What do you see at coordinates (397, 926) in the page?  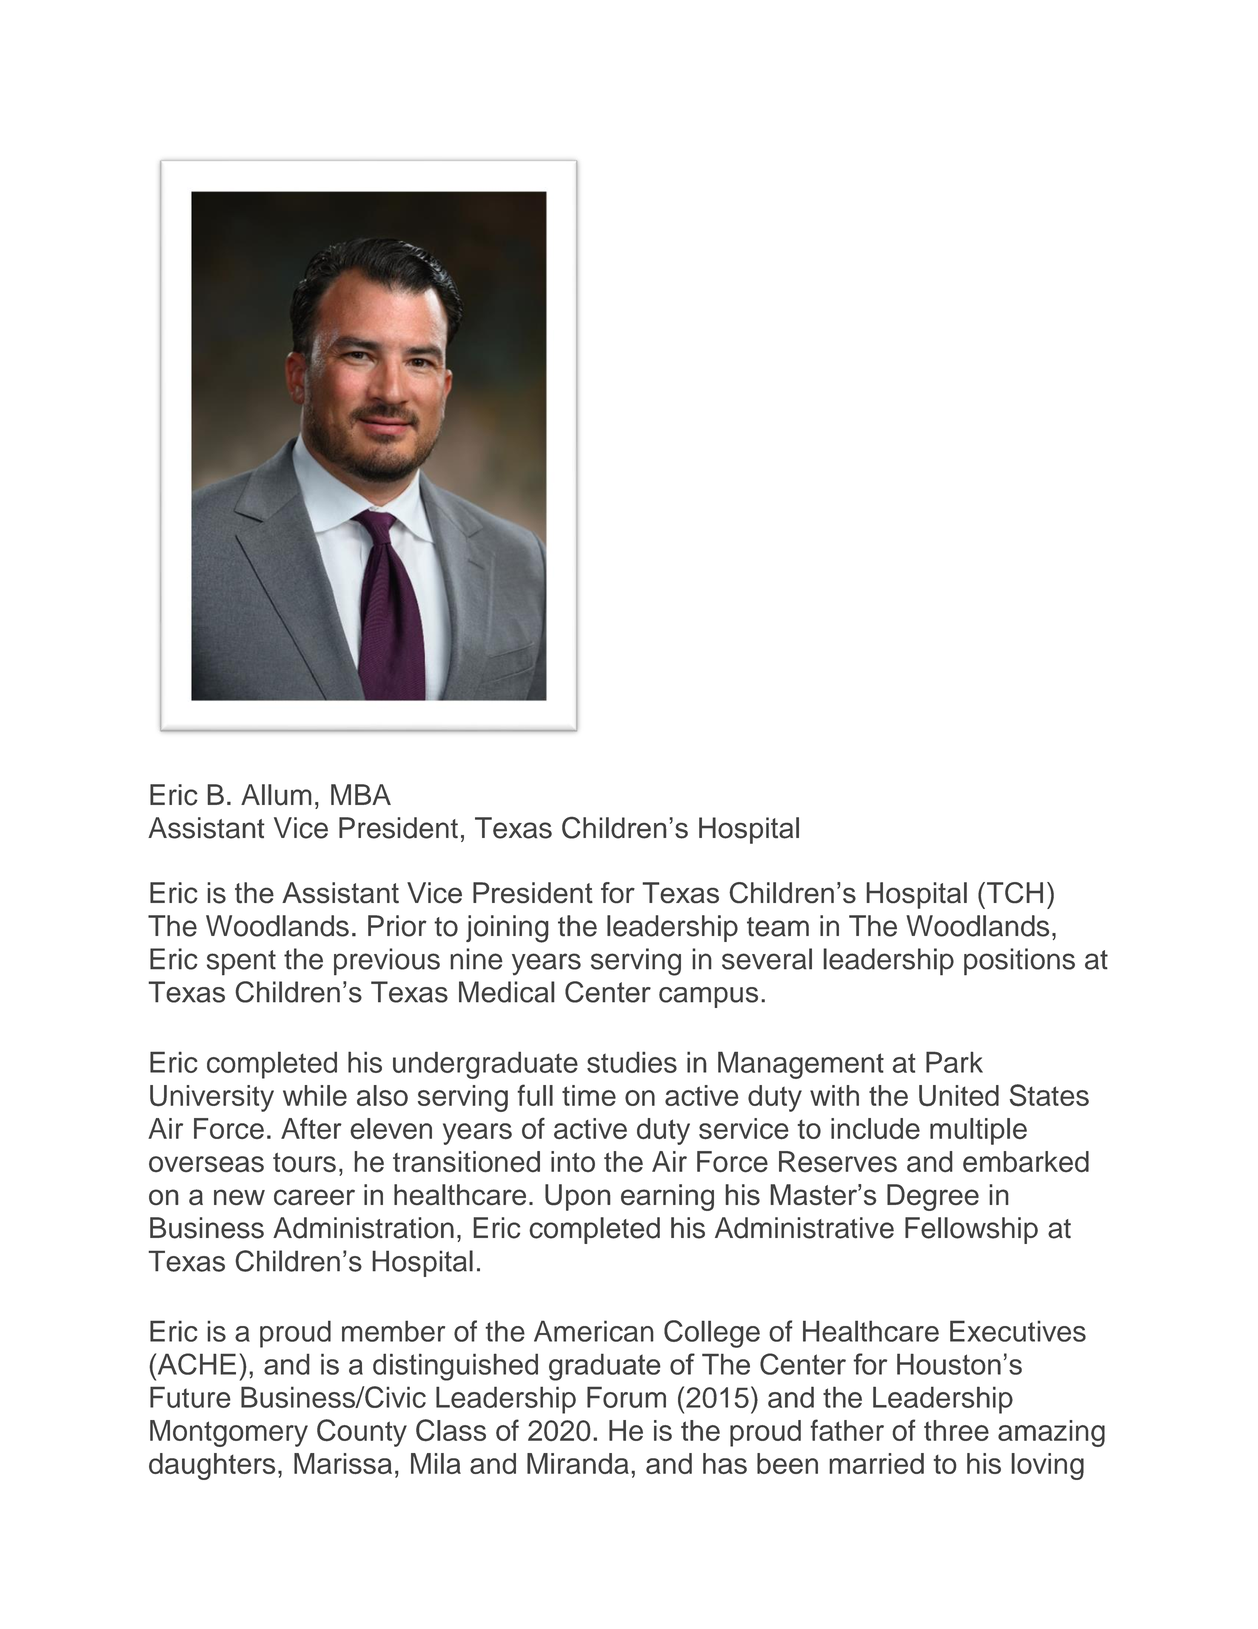 I see `Prior` at bounding box center [397, 926].
